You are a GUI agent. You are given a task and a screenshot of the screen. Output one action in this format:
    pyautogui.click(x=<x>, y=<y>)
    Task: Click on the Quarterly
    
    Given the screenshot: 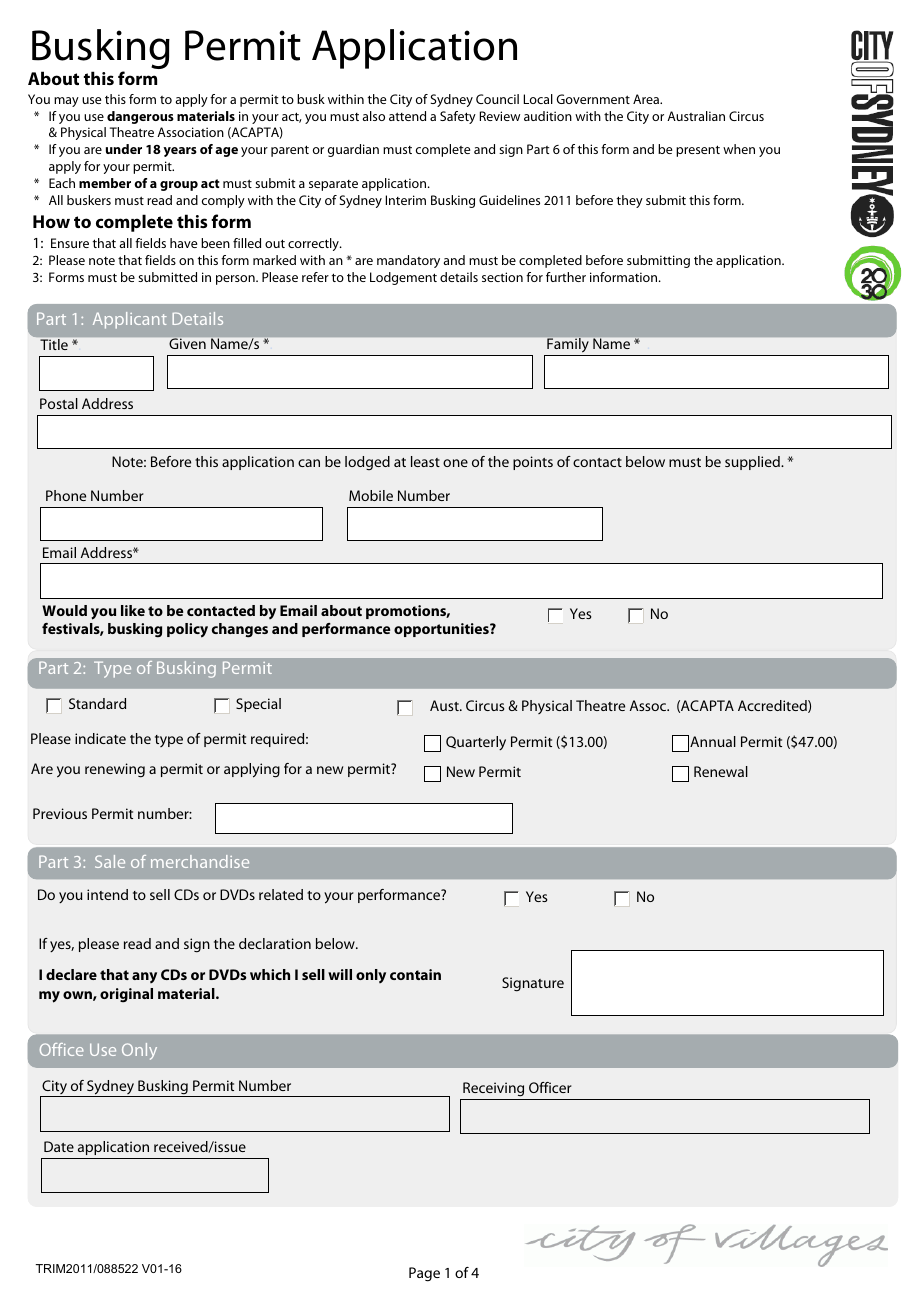 What is the action you would take?
    pyautogui.click(x=476, y=743)
